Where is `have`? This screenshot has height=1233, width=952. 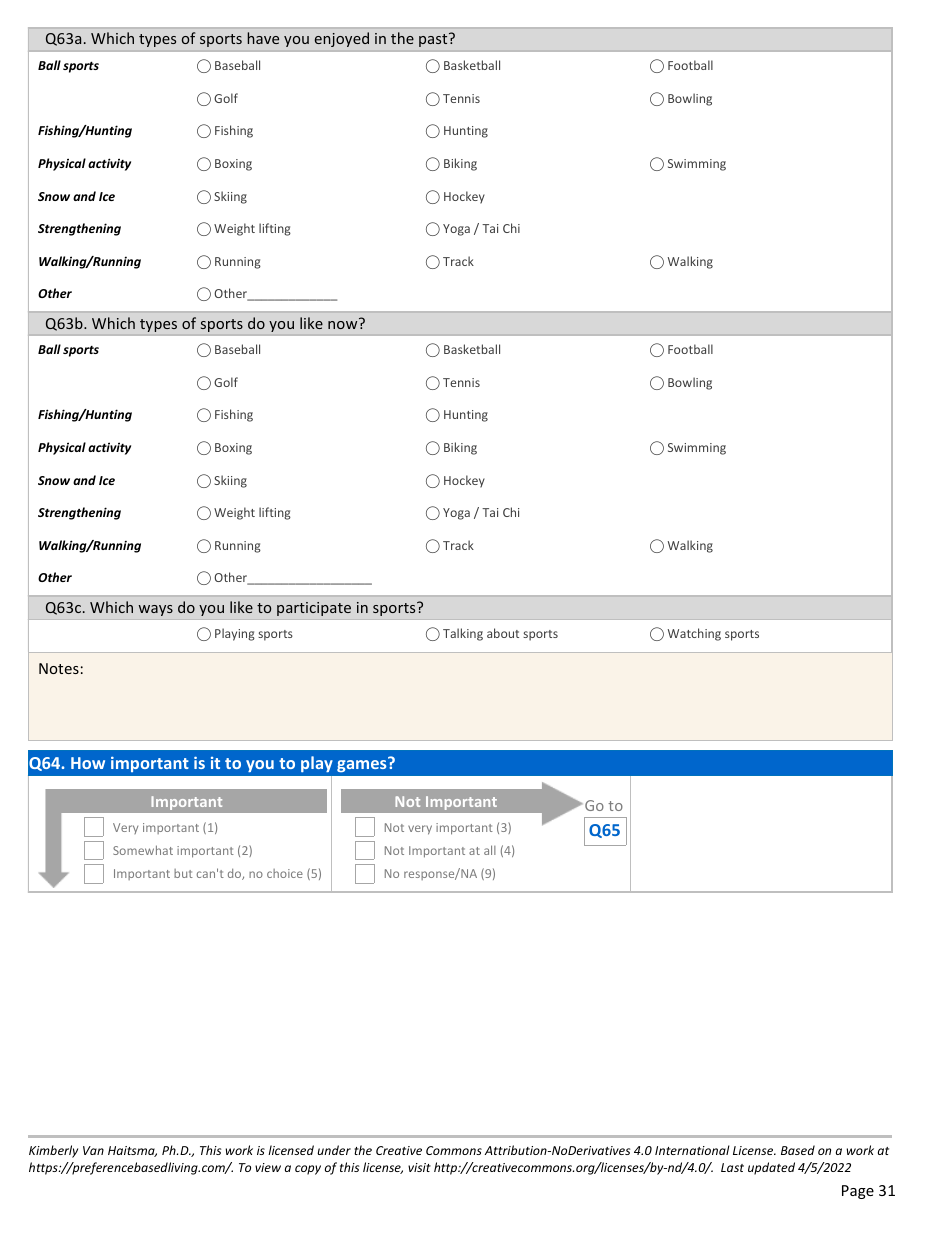
have is located at coordinates (263, 38).
